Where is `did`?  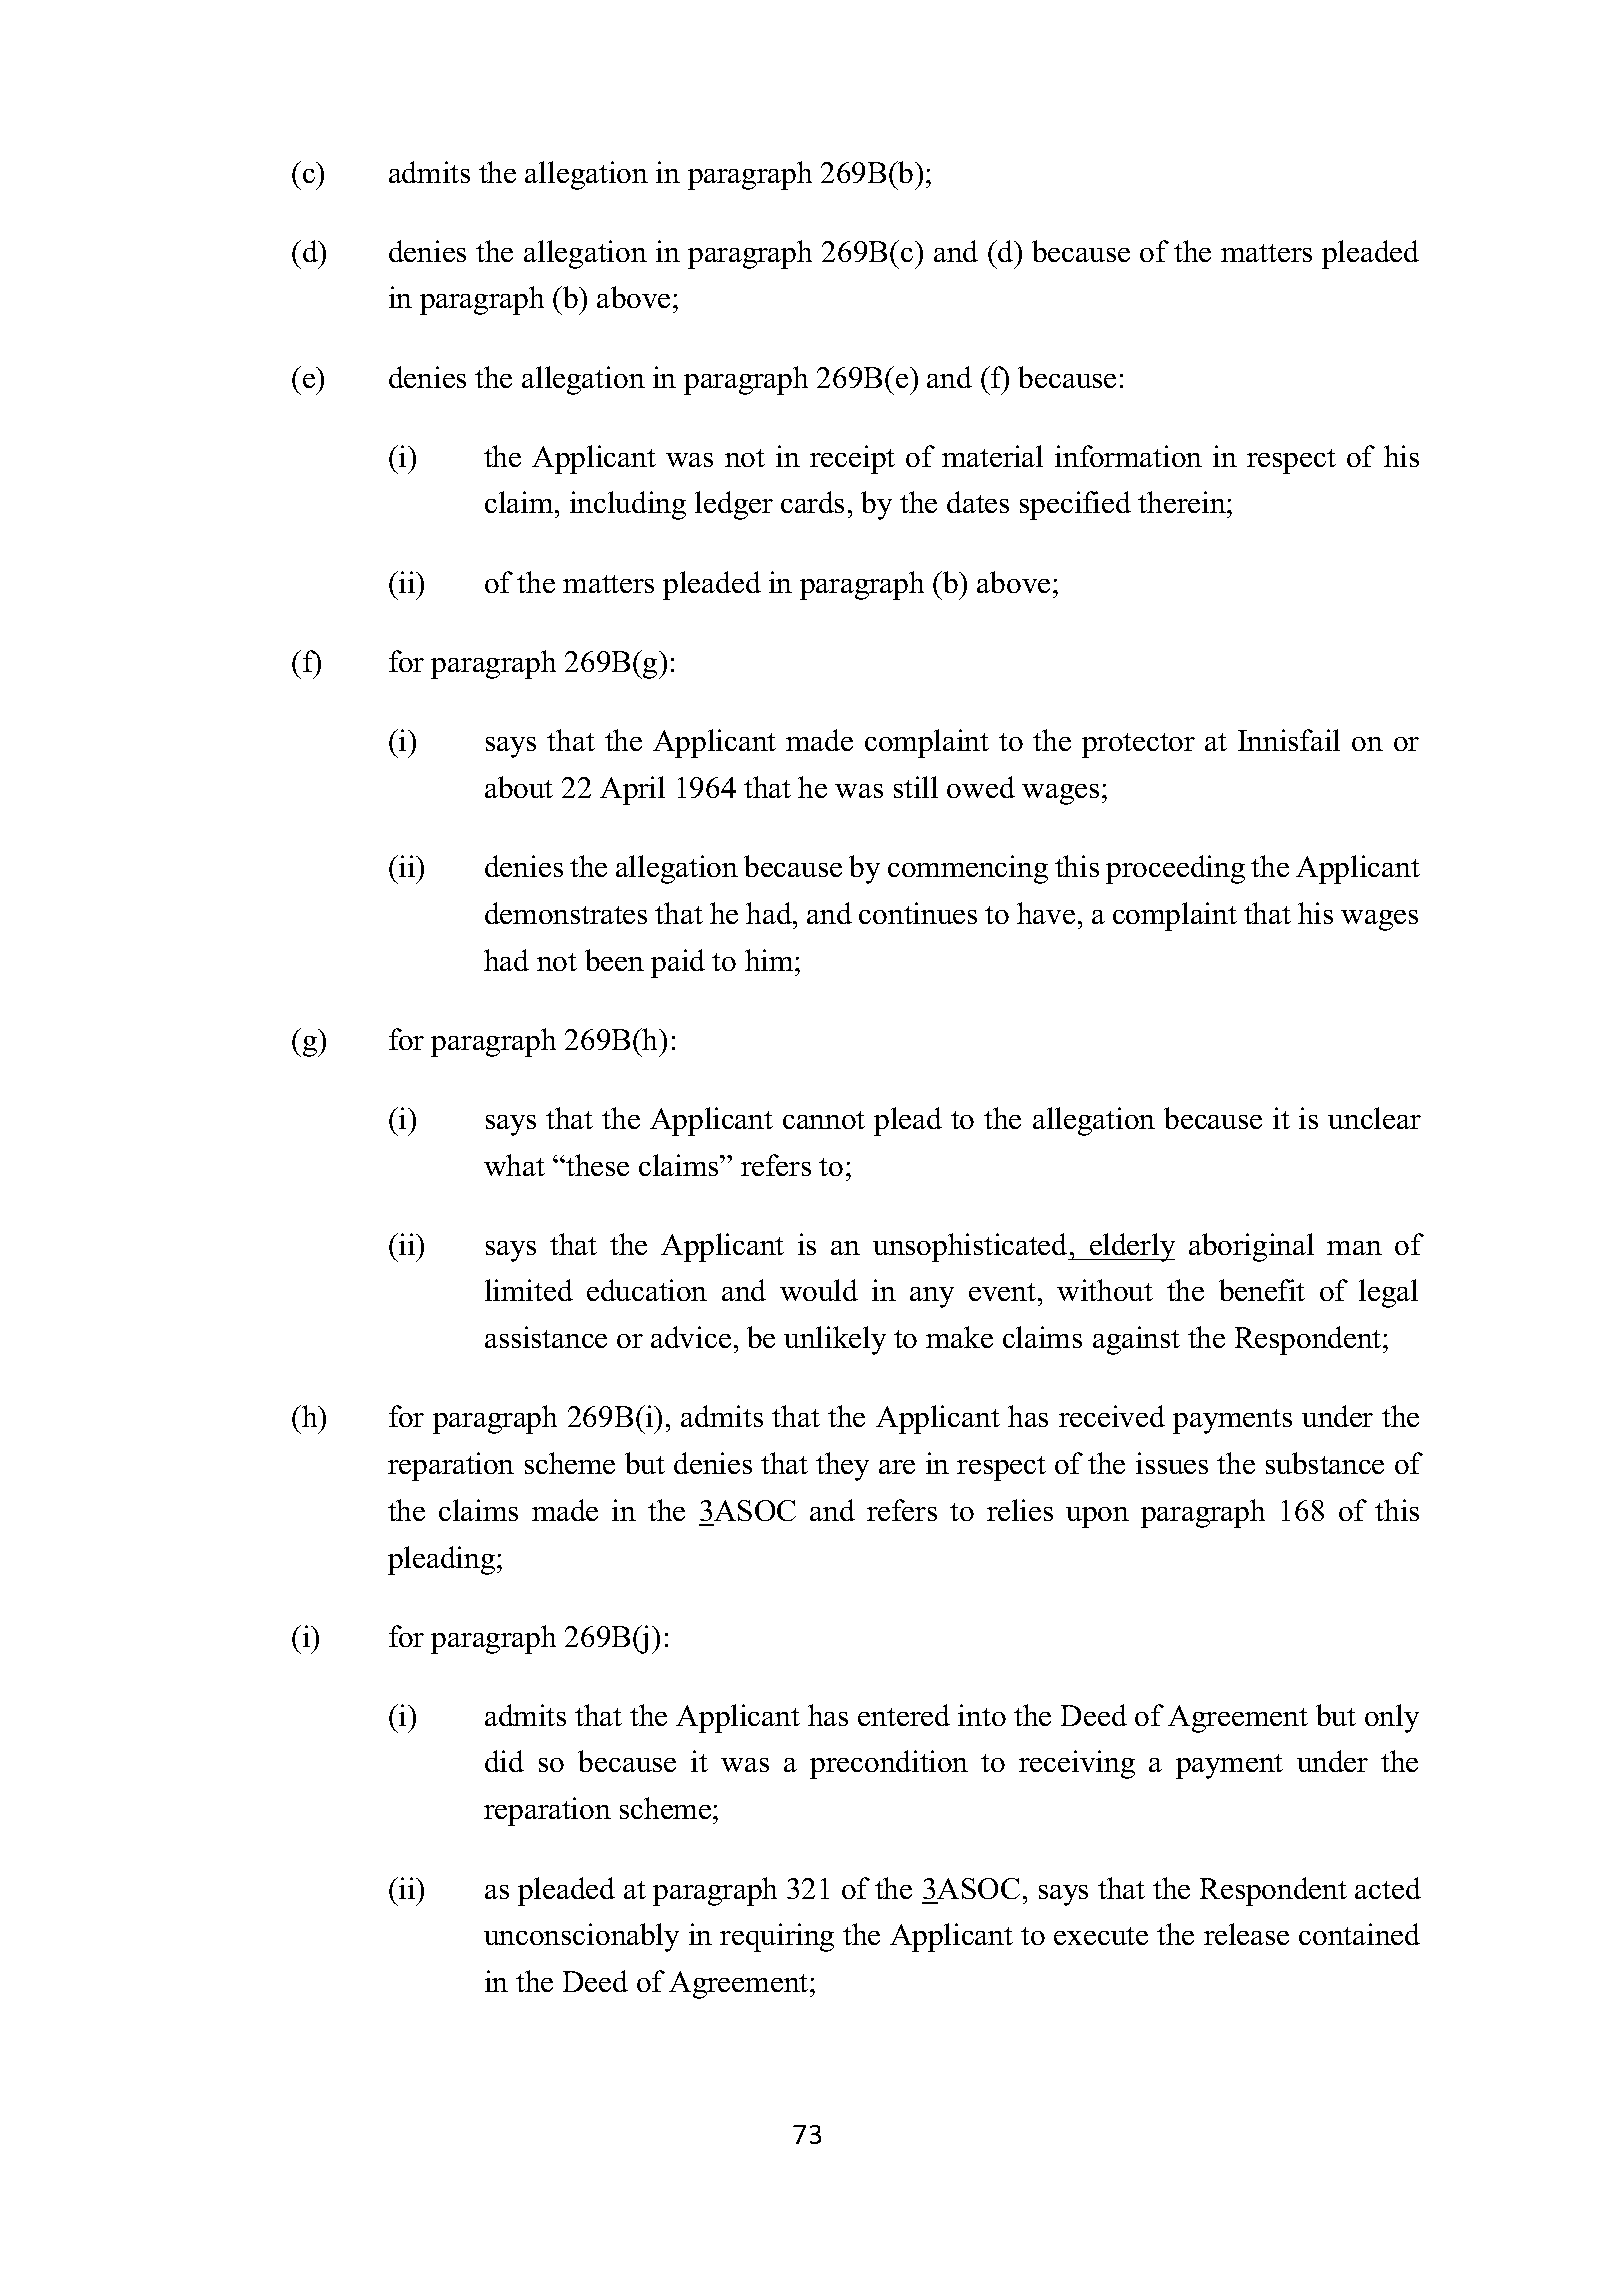
did is located at coordinates (504, 1761).
